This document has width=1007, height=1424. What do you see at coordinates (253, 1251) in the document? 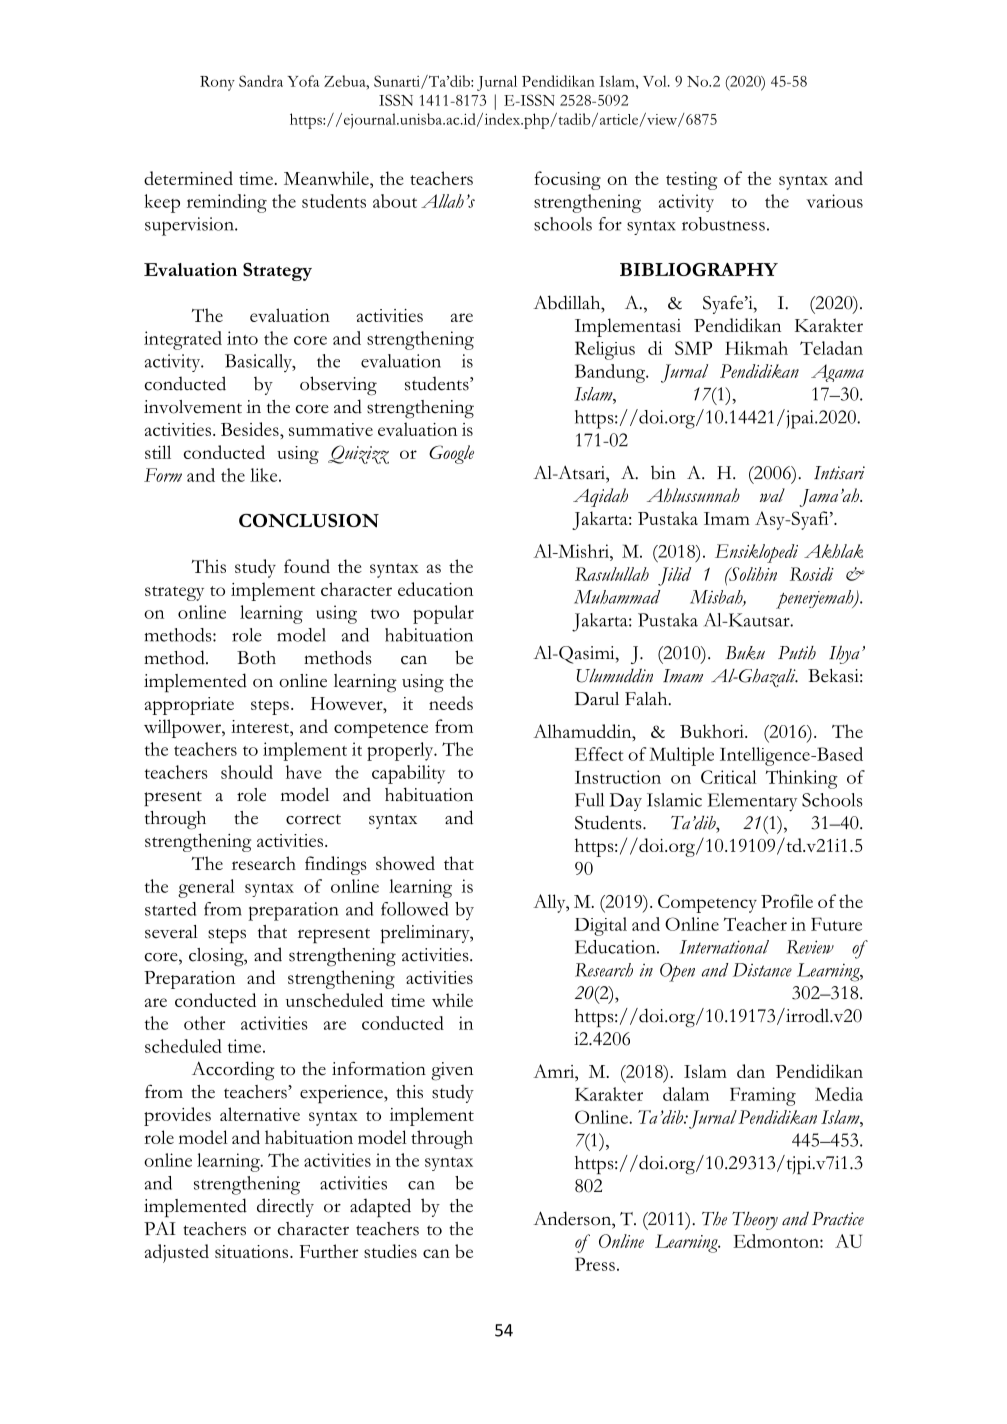
I see `situations` at bounding box center [253, 1251].
